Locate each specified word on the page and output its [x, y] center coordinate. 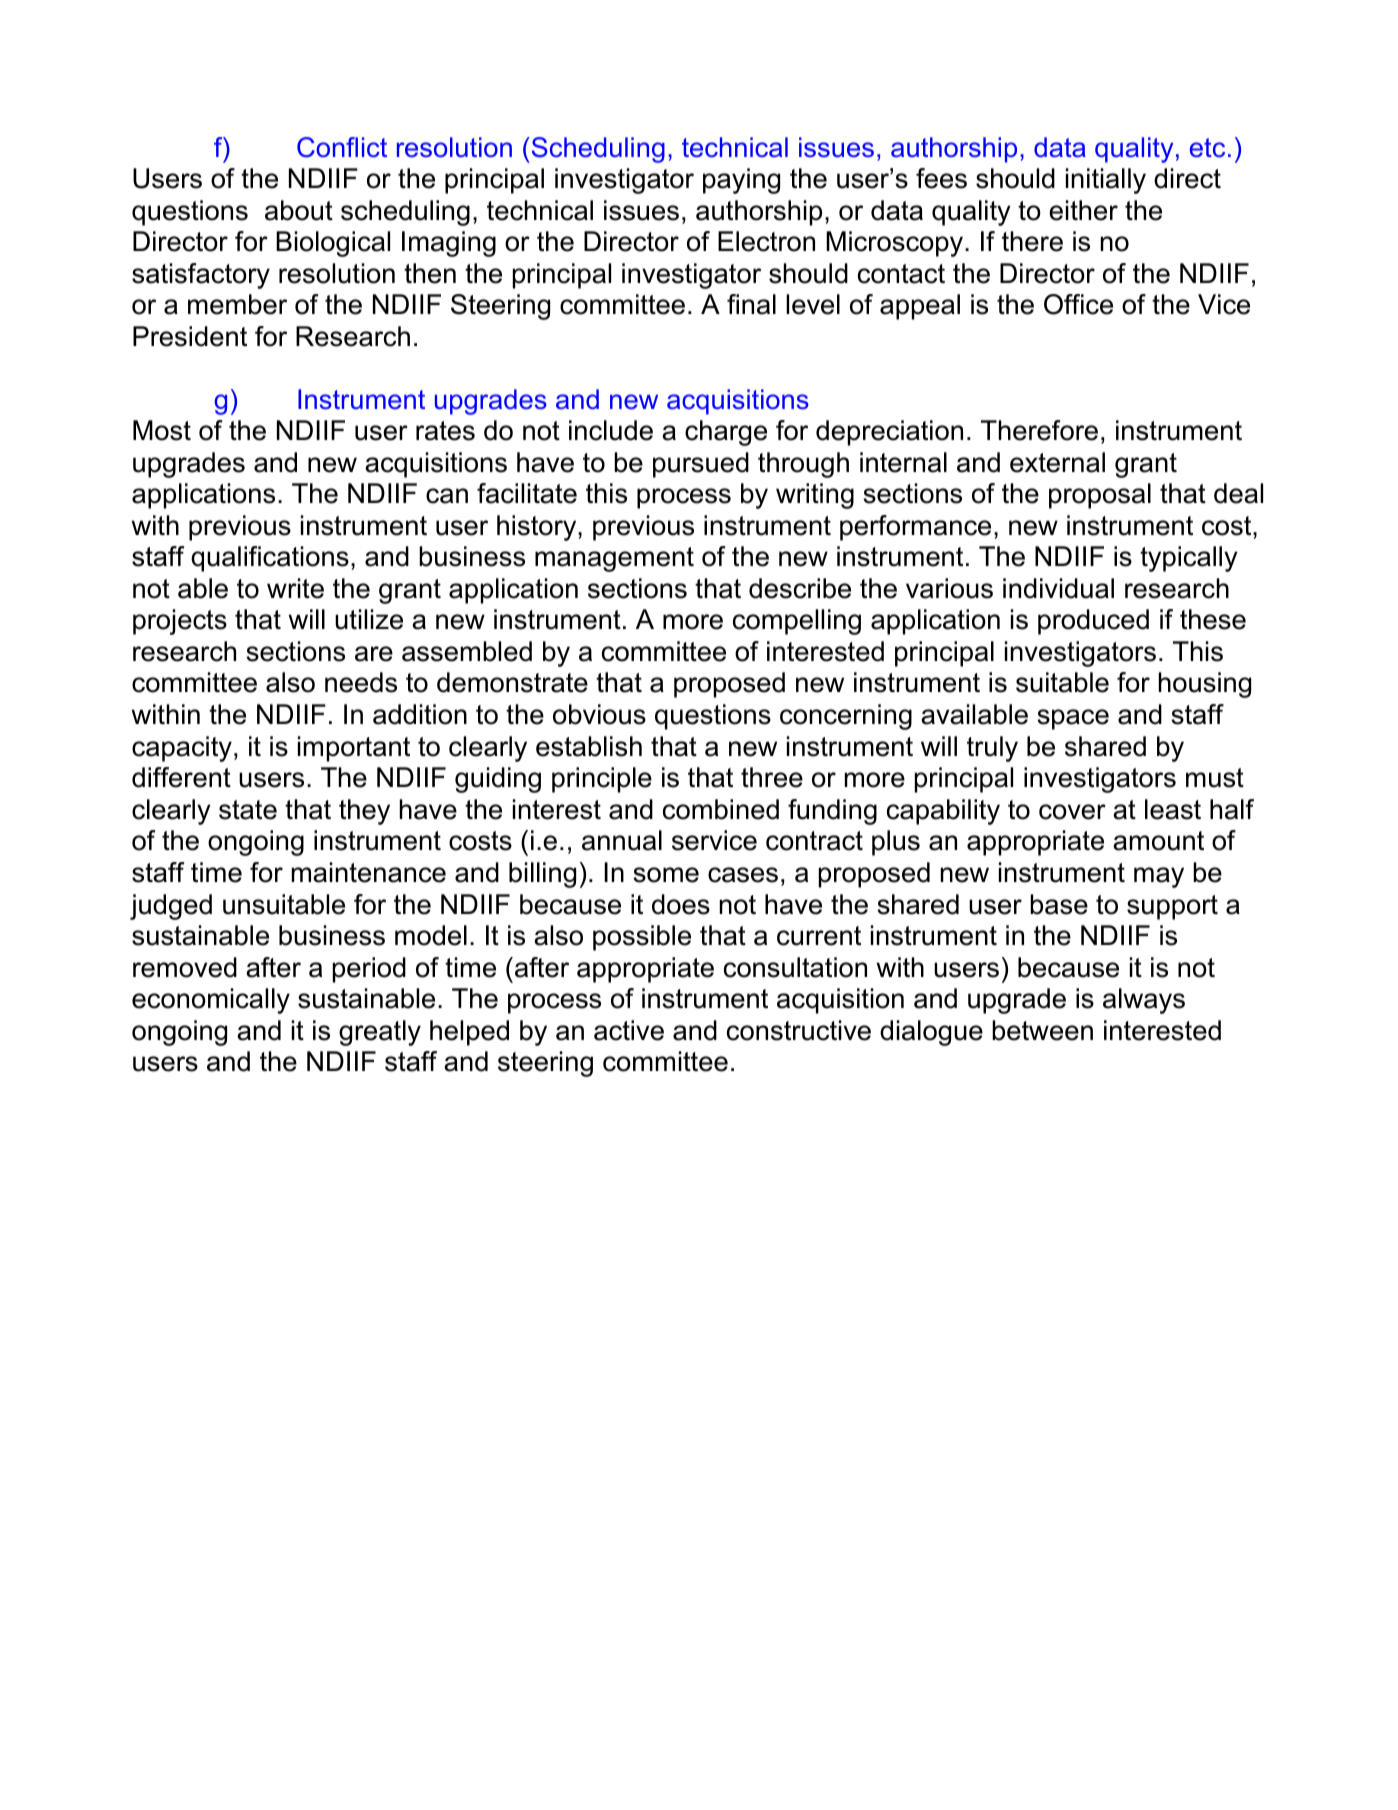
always [1144, 1001]
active [629, 1030]
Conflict [342, 147]
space [1073, 719]
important [354, 749]
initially [1106, 181]
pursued [701, 465]
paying [741, 181]
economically [211, 1001]
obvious [599, 714]
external [1057, 462]
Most [162, 430]
